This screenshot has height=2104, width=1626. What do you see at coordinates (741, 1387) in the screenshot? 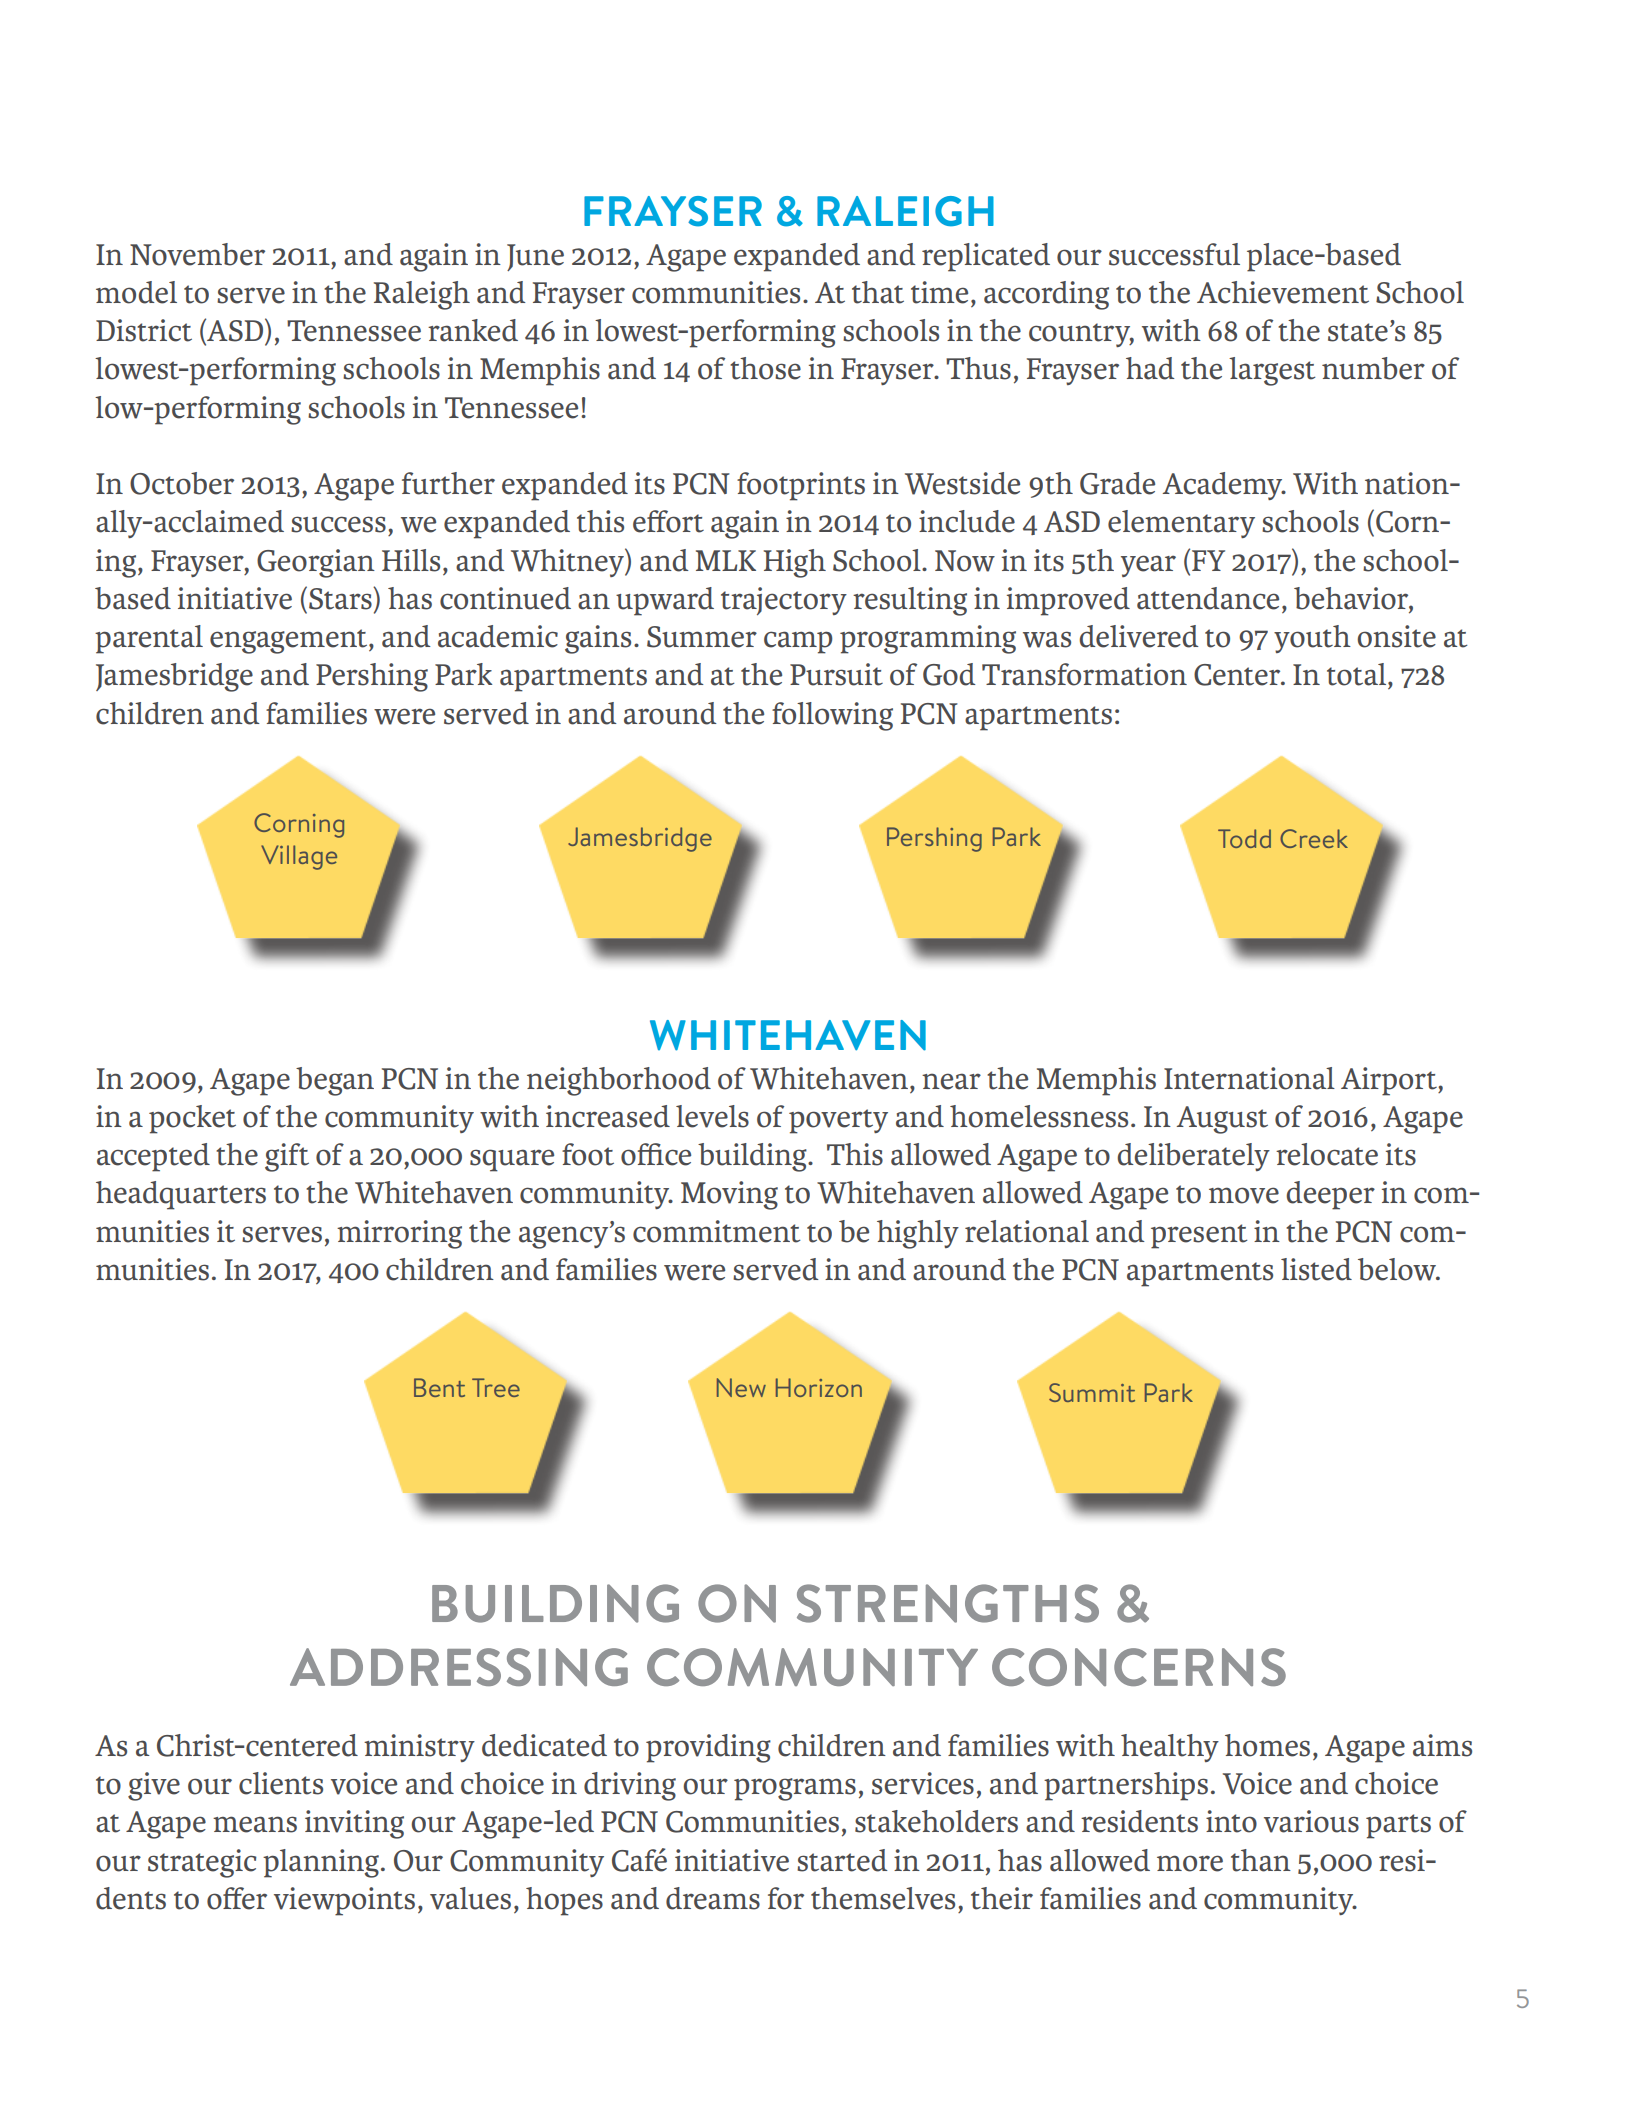
I see `New` at bounding box center [741, 1387].
